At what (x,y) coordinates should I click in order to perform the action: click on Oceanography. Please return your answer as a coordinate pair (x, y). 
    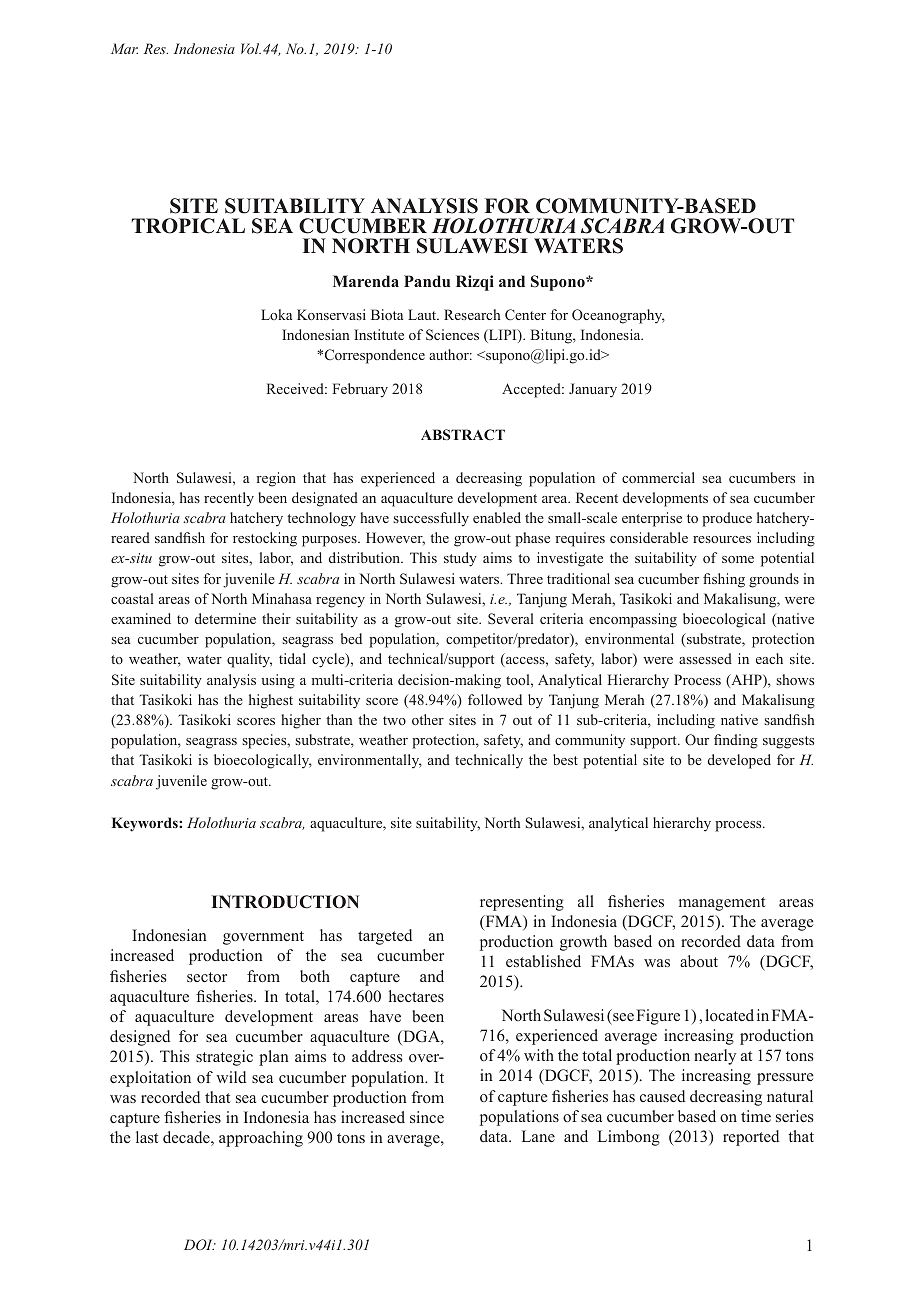
    Looking at the image, I should click on (618, 316).
